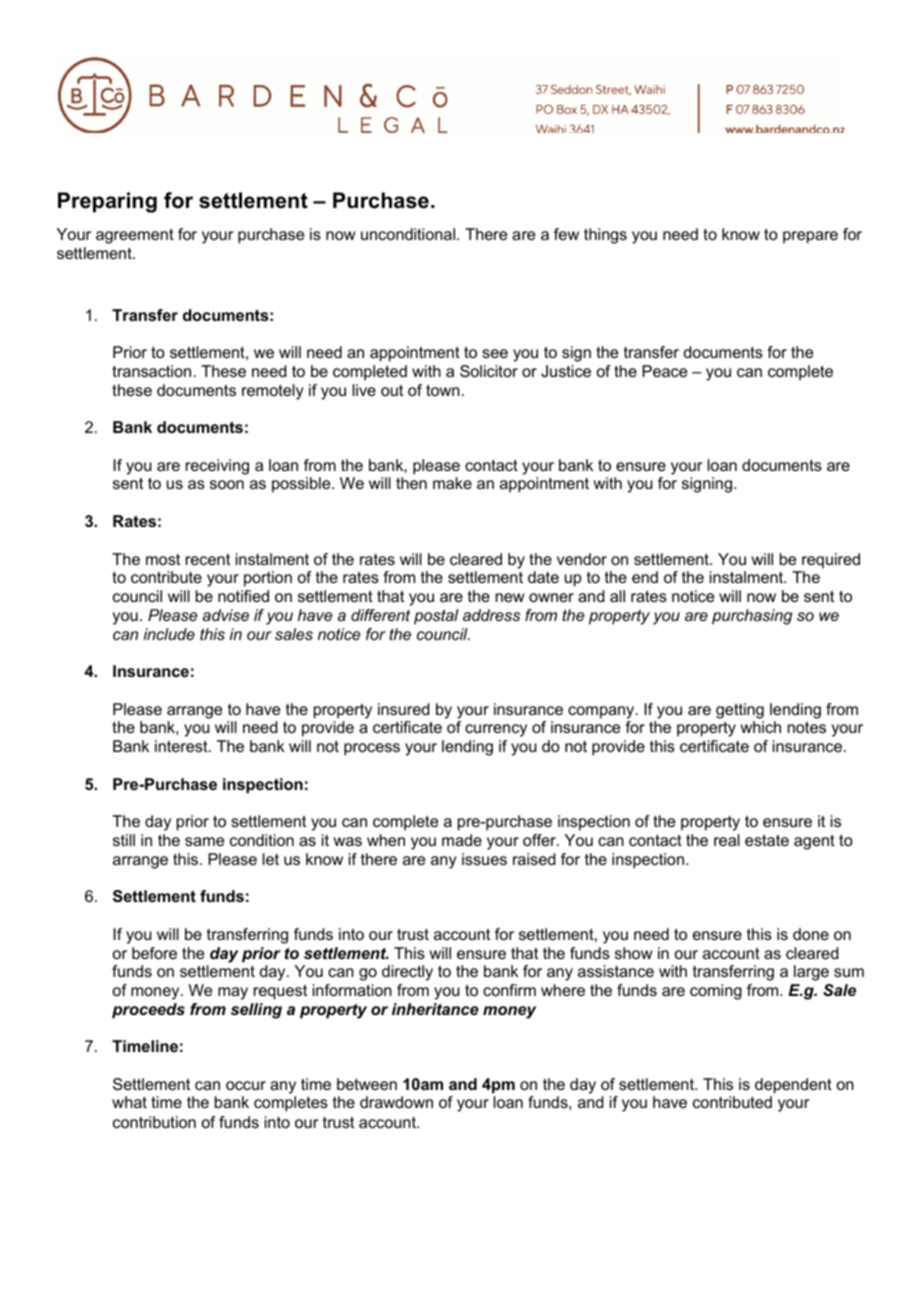 This screenshot has height=1308, width=924. Describe the element at coordinates (204, 841) in the screenshot. I see `same` at that location.
